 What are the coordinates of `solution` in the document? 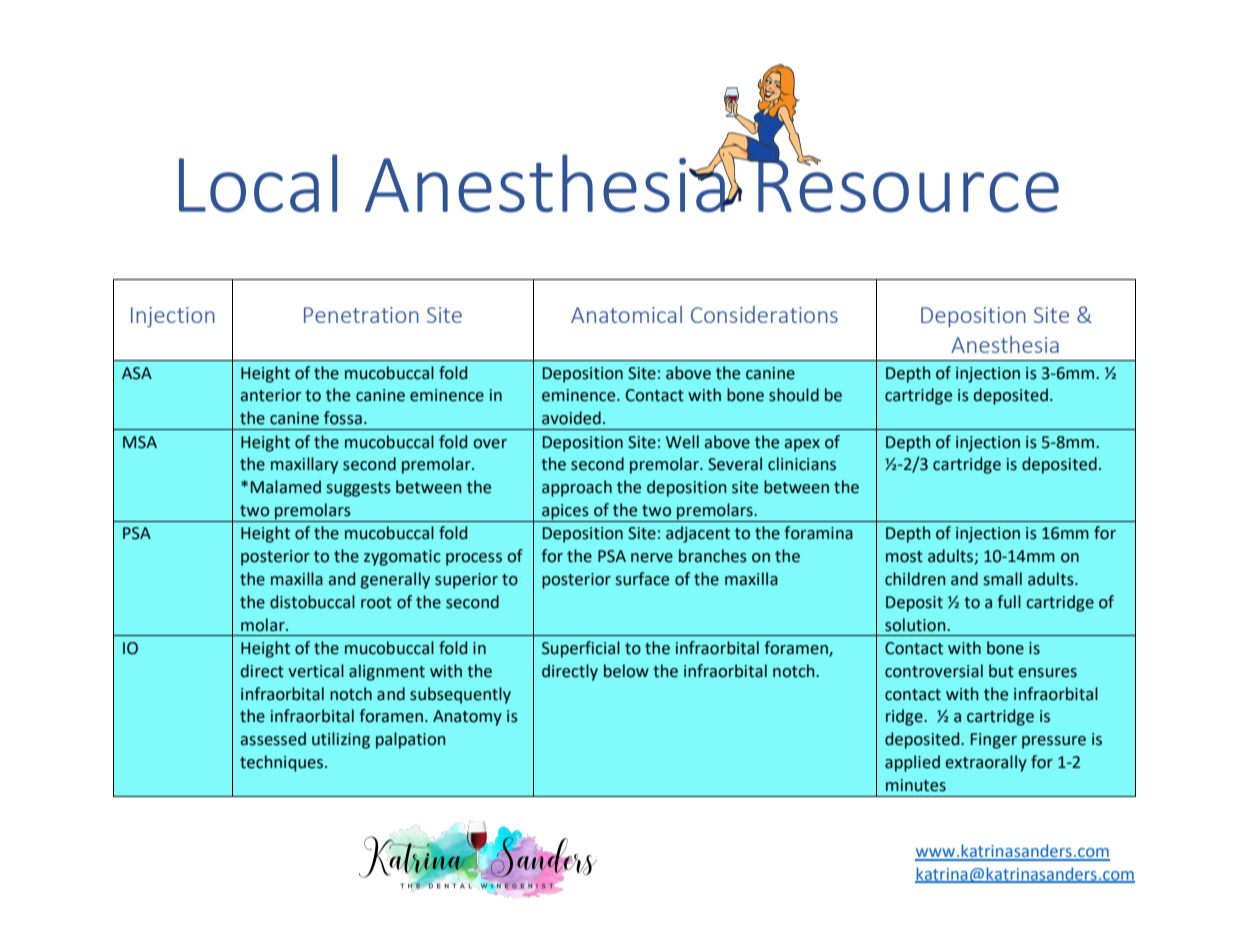 It's located at (916, 625).
